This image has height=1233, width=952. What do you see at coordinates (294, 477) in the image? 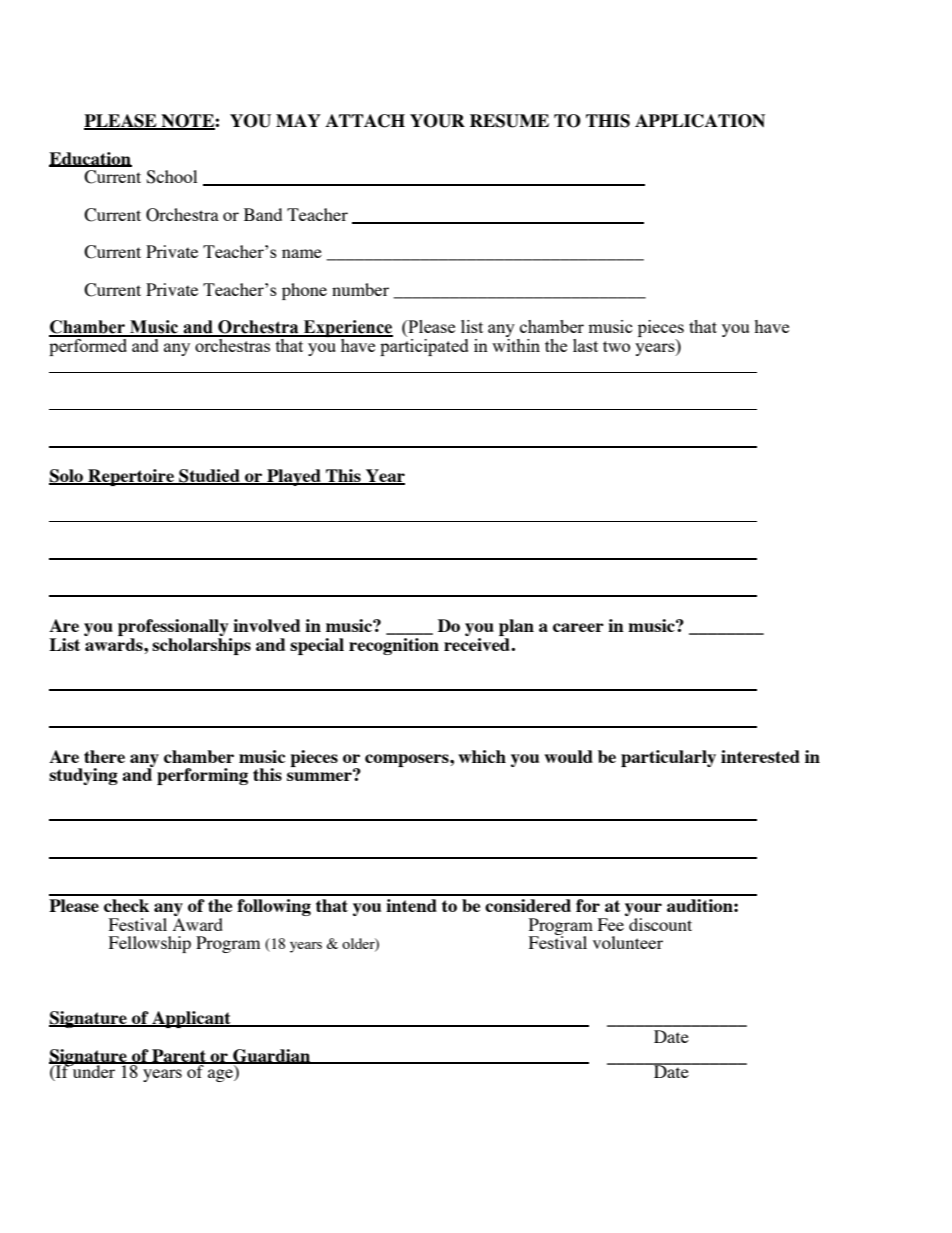
I see `Played` at bounding box center [294, 477].
